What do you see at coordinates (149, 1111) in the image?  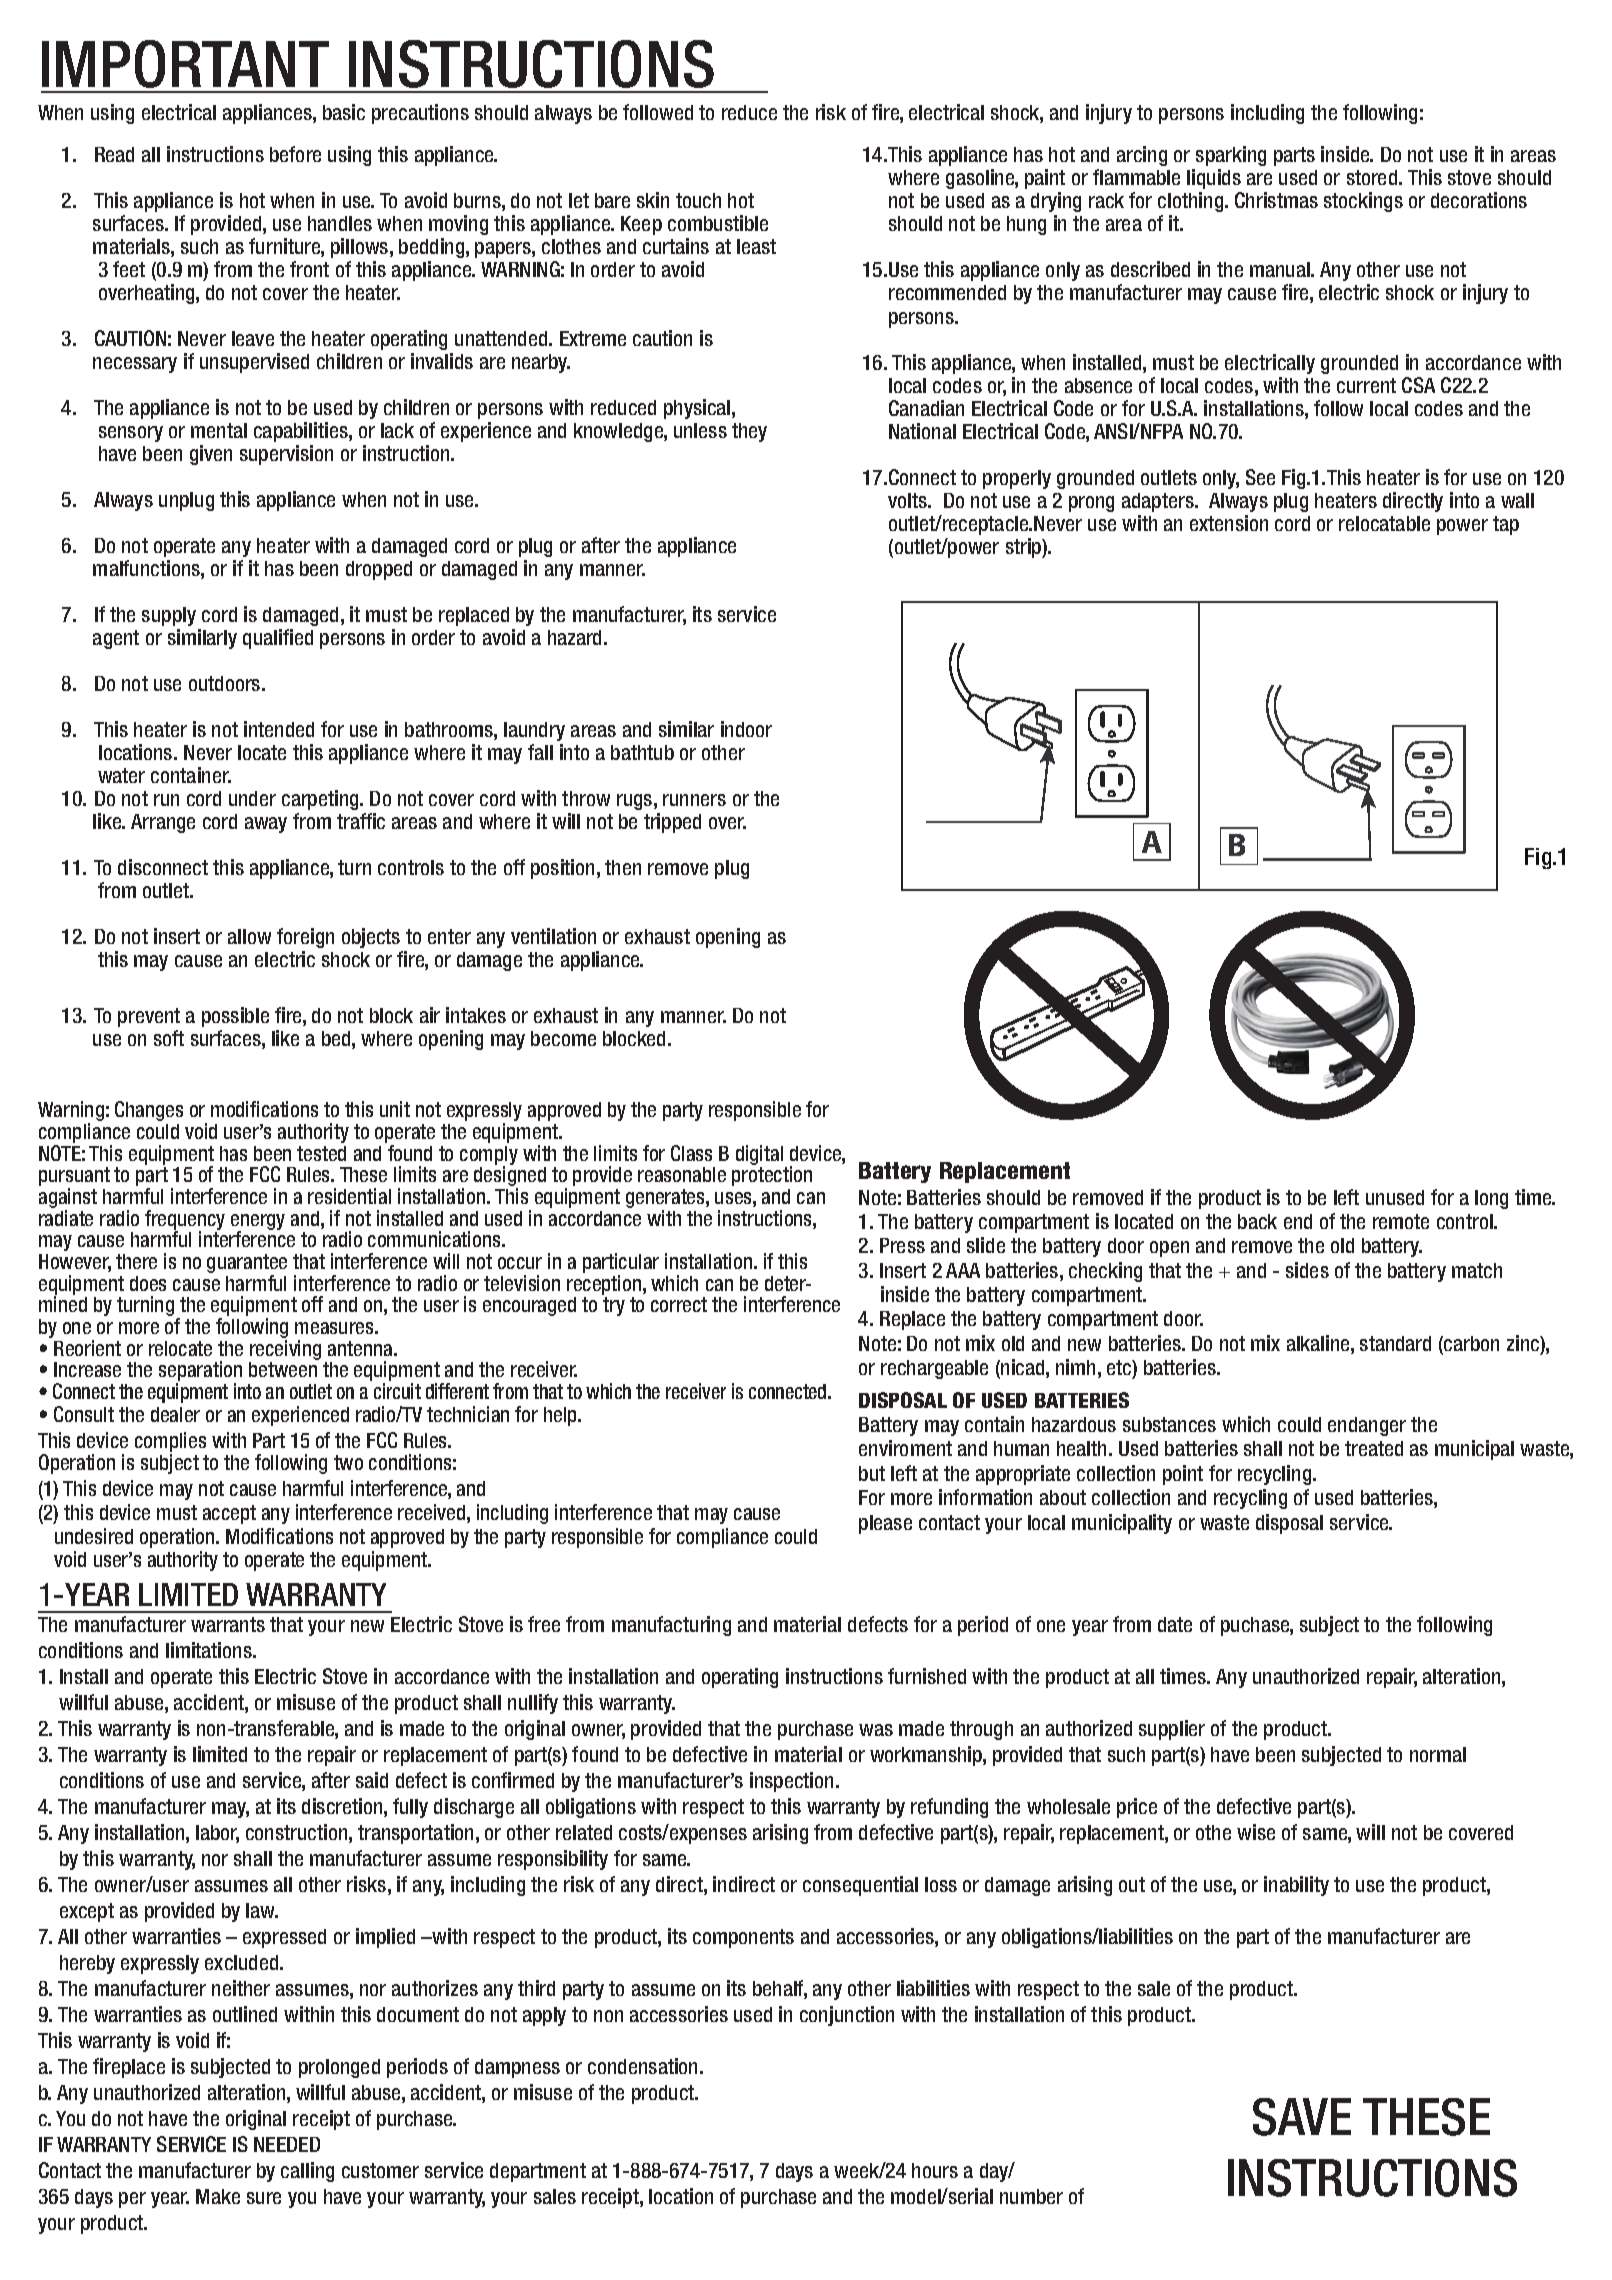 I see `Changes` at bounding box center [149, 1111].
